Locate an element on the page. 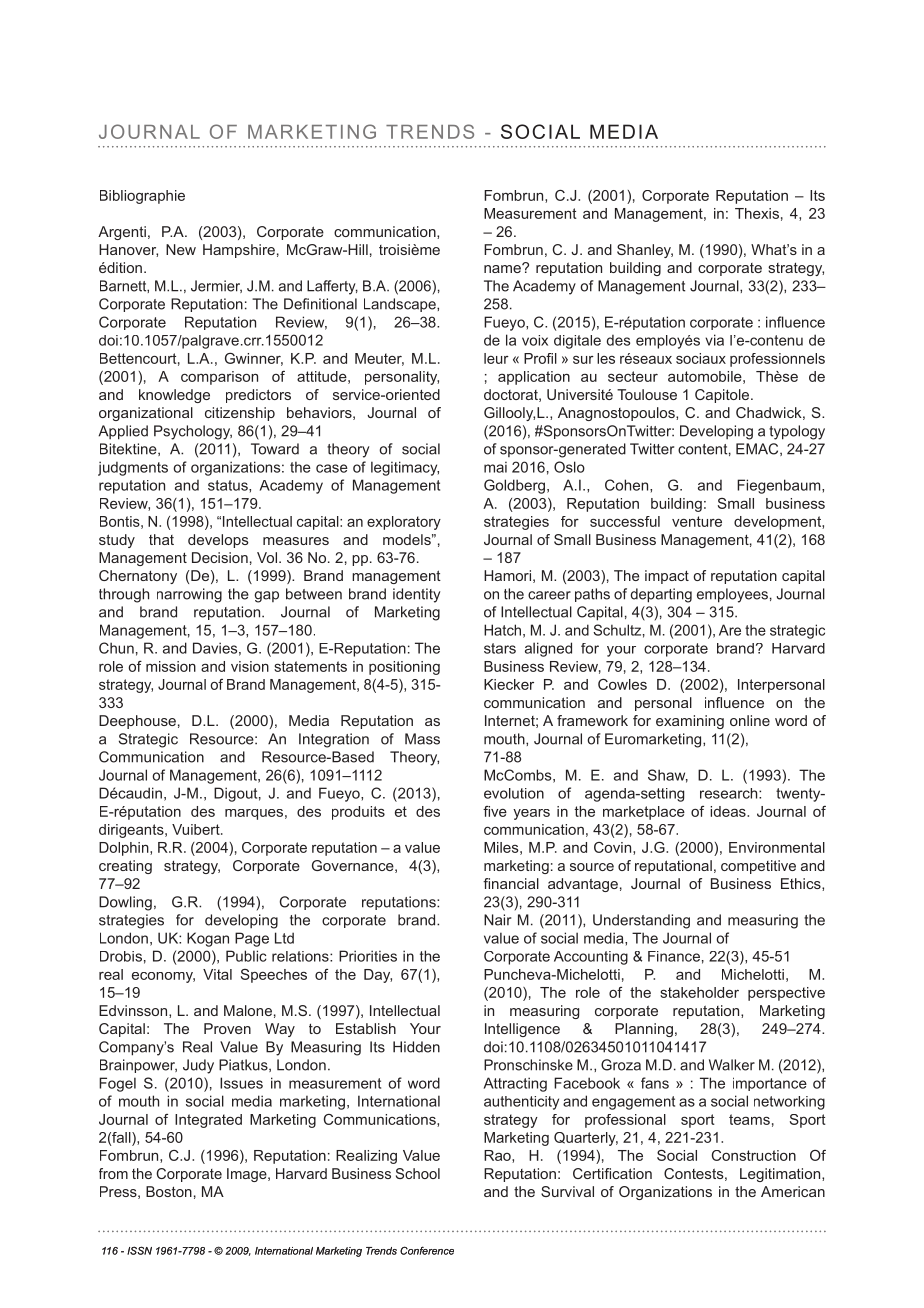  via is located at coordinates (714, 340).
